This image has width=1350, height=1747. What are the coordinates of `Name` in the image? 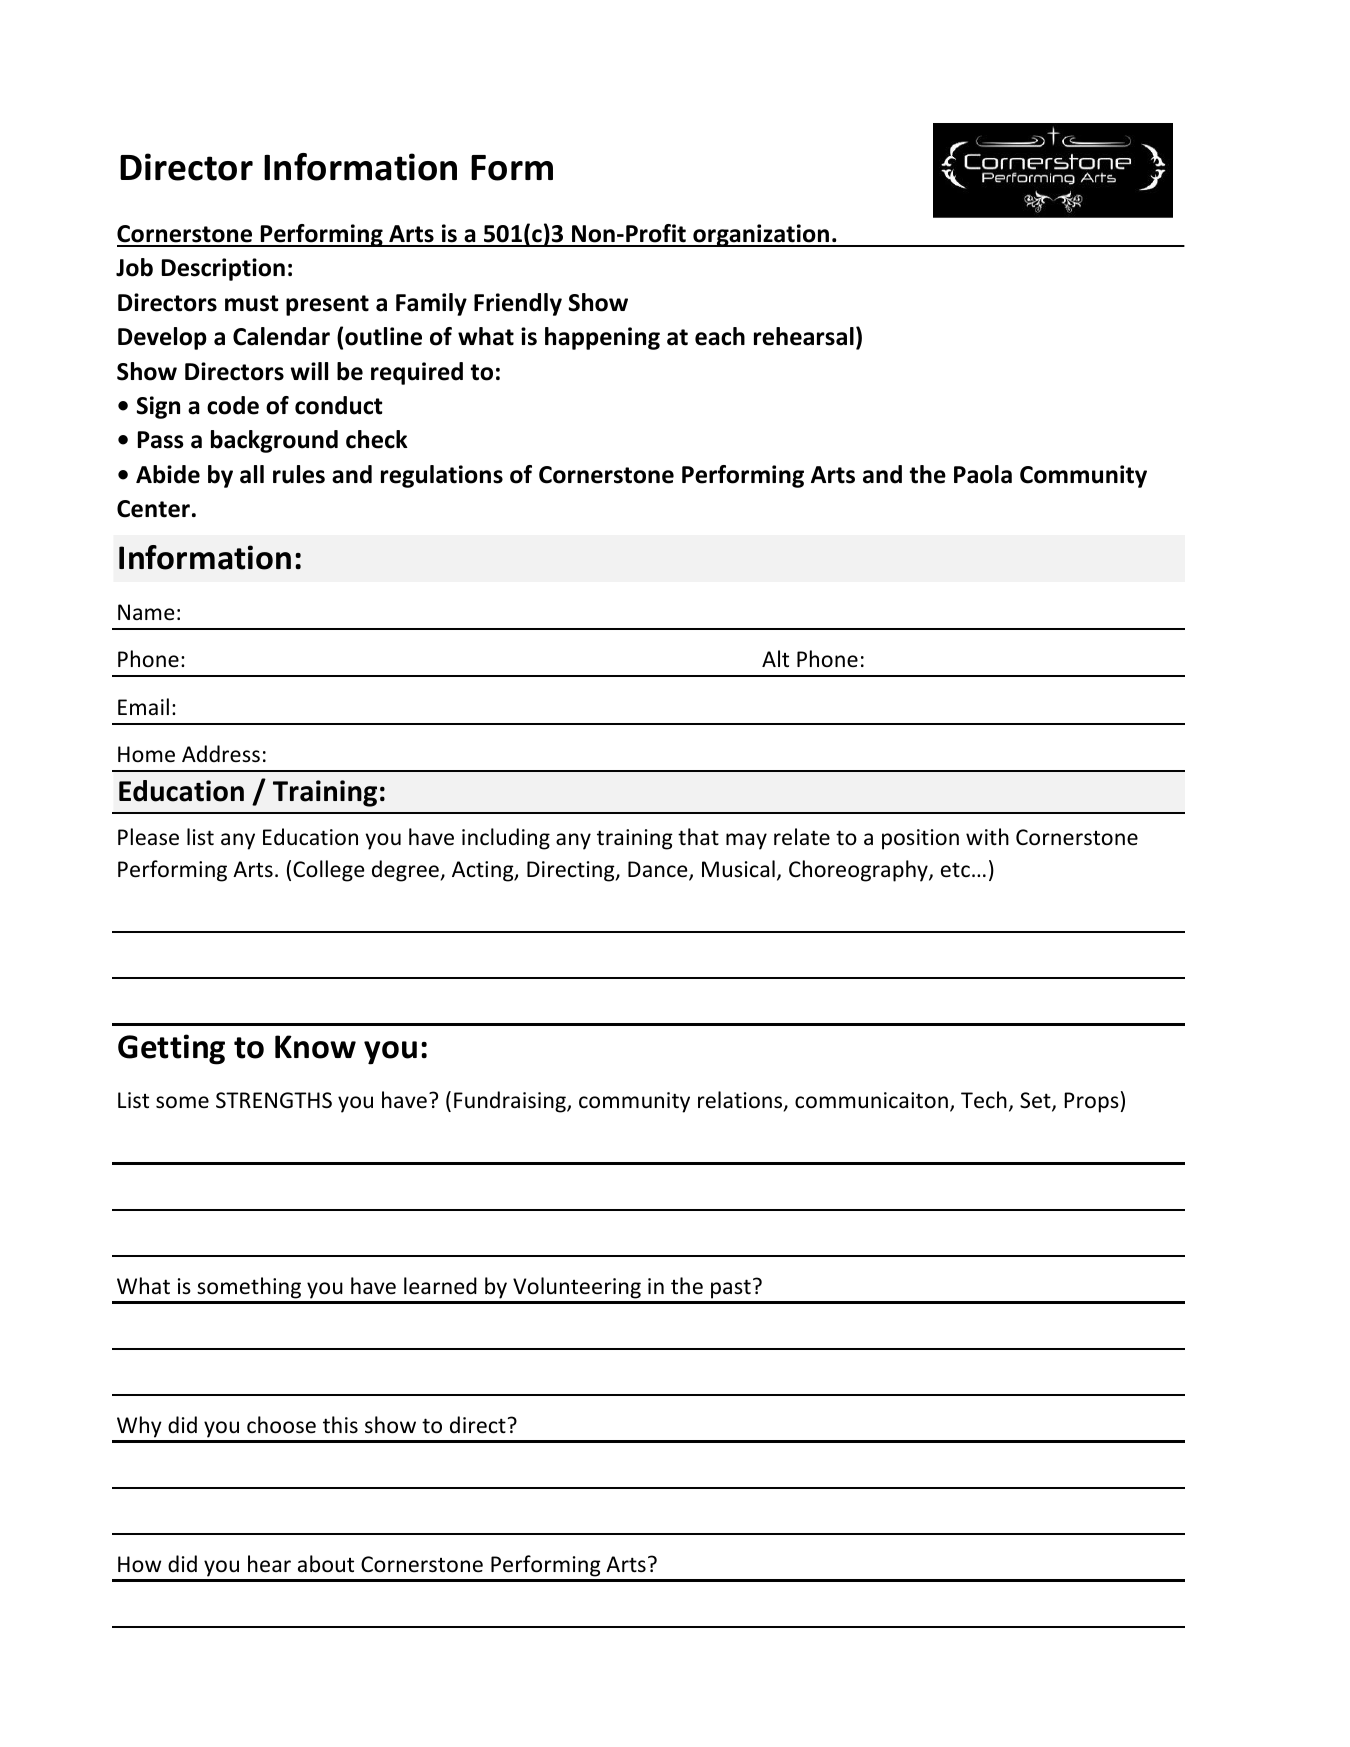 It's located at (146, 612).
